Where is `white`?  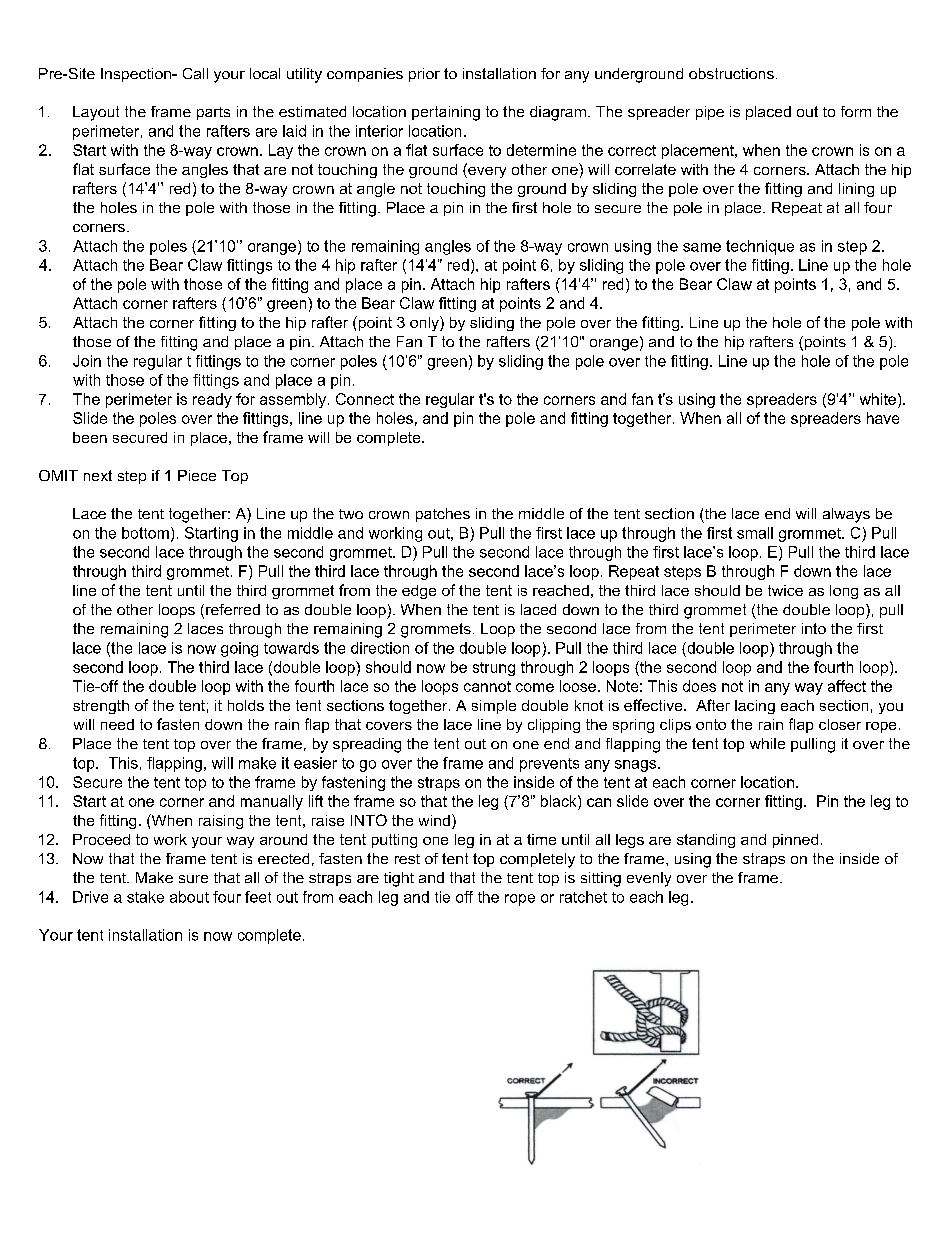
white is located at coordinates (879, 399).
